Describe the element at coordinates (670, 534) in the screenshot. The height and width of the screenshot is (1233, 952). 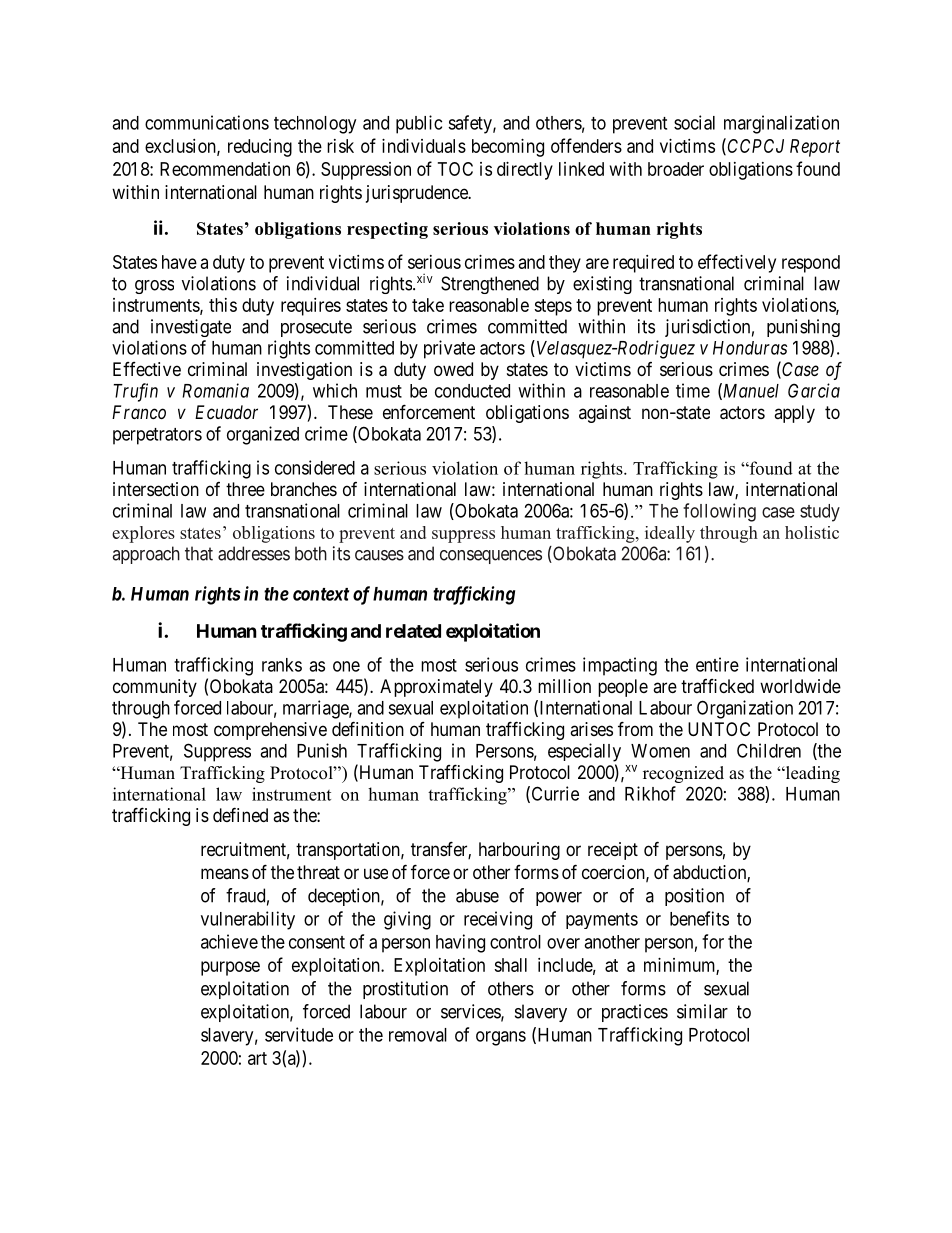
I see `ideally` at that location.
